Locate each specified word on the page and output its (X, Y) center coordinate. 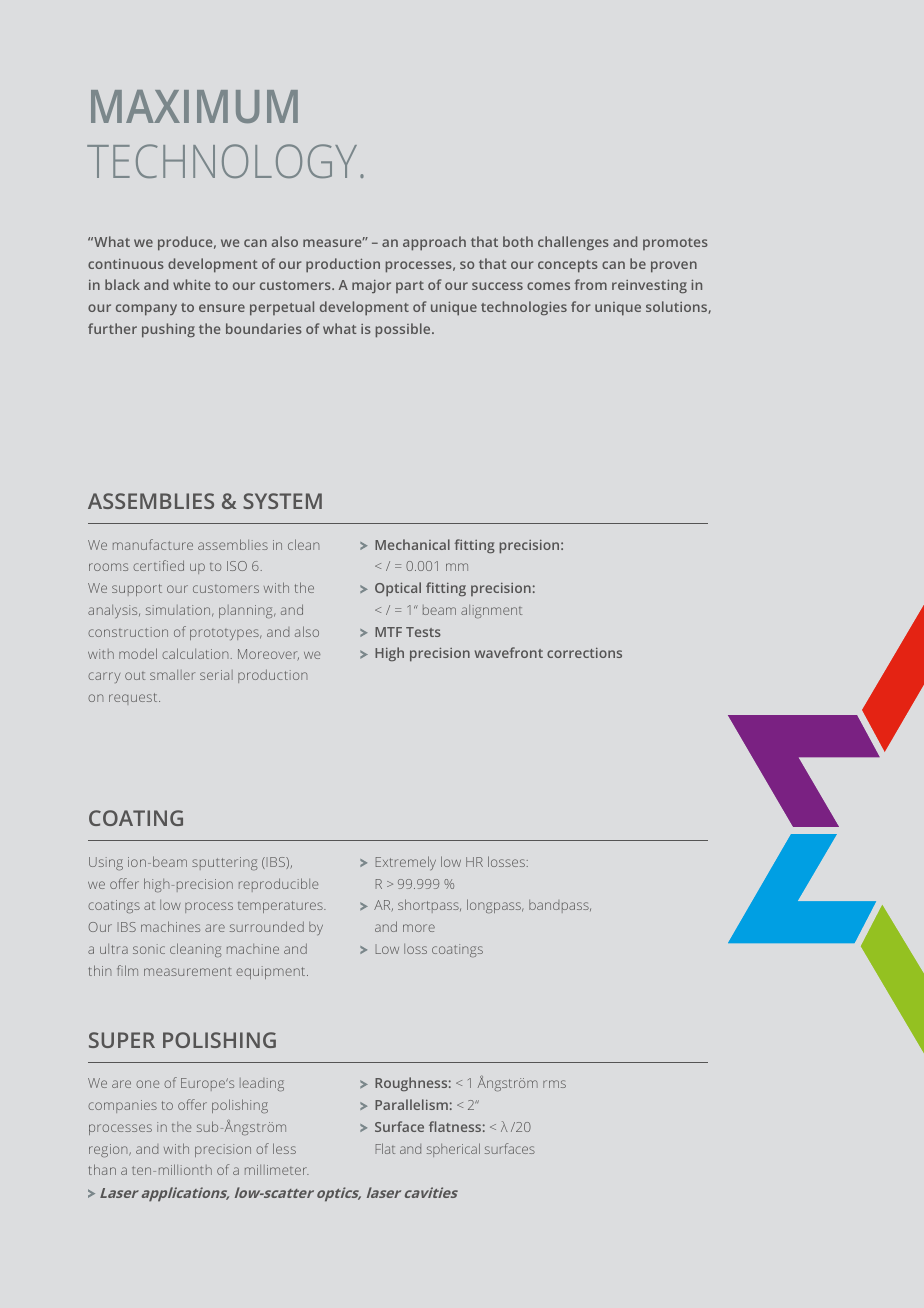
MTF (388, 632)
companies (122, 1106)
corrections (584, 653)
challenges (573, 243)
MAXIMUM (194, 106)
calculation (195, 653)
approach (434, 243)
